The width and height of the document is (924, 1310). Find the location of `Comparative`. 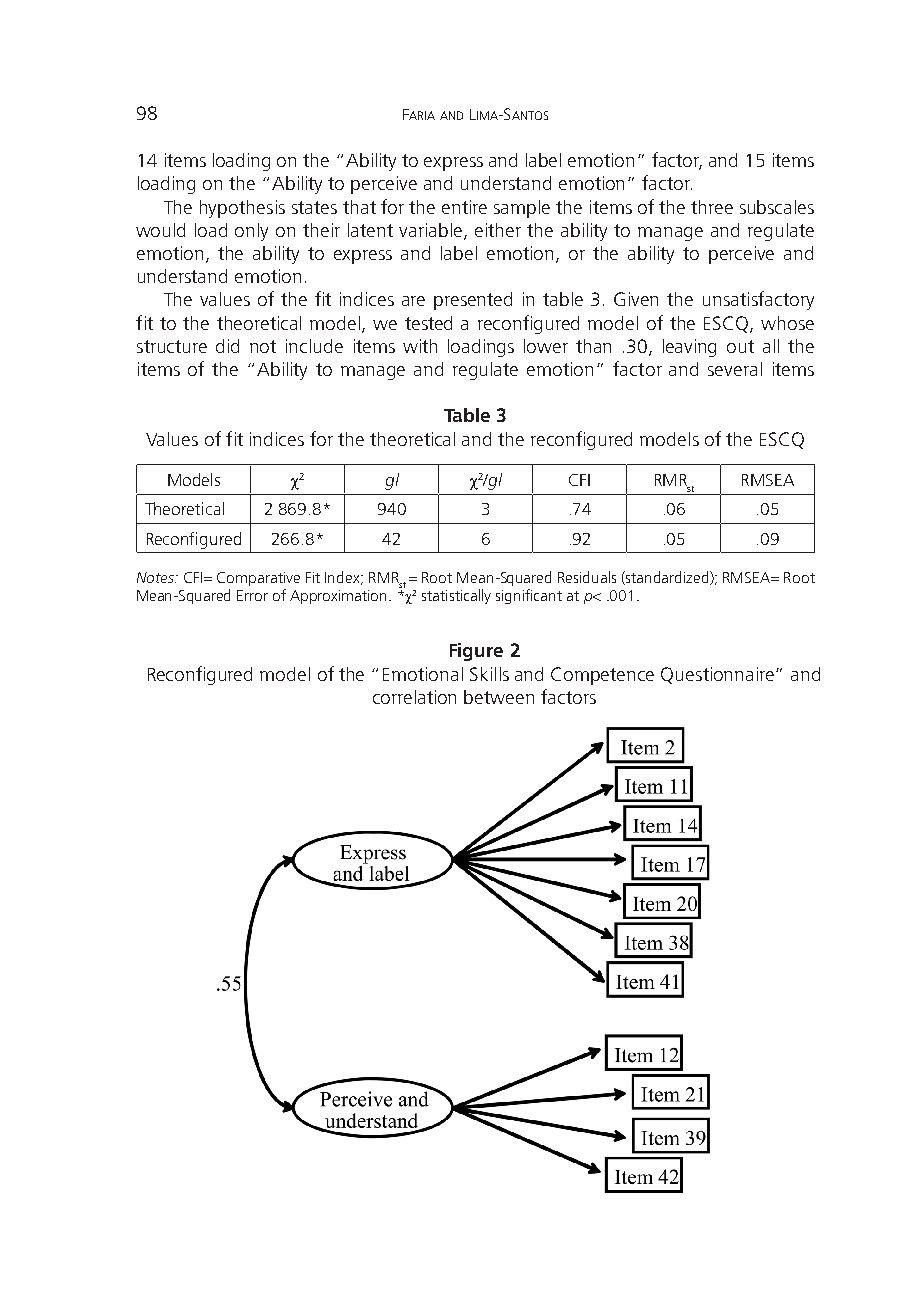

Comparative is located at coordinates (258, 579).
